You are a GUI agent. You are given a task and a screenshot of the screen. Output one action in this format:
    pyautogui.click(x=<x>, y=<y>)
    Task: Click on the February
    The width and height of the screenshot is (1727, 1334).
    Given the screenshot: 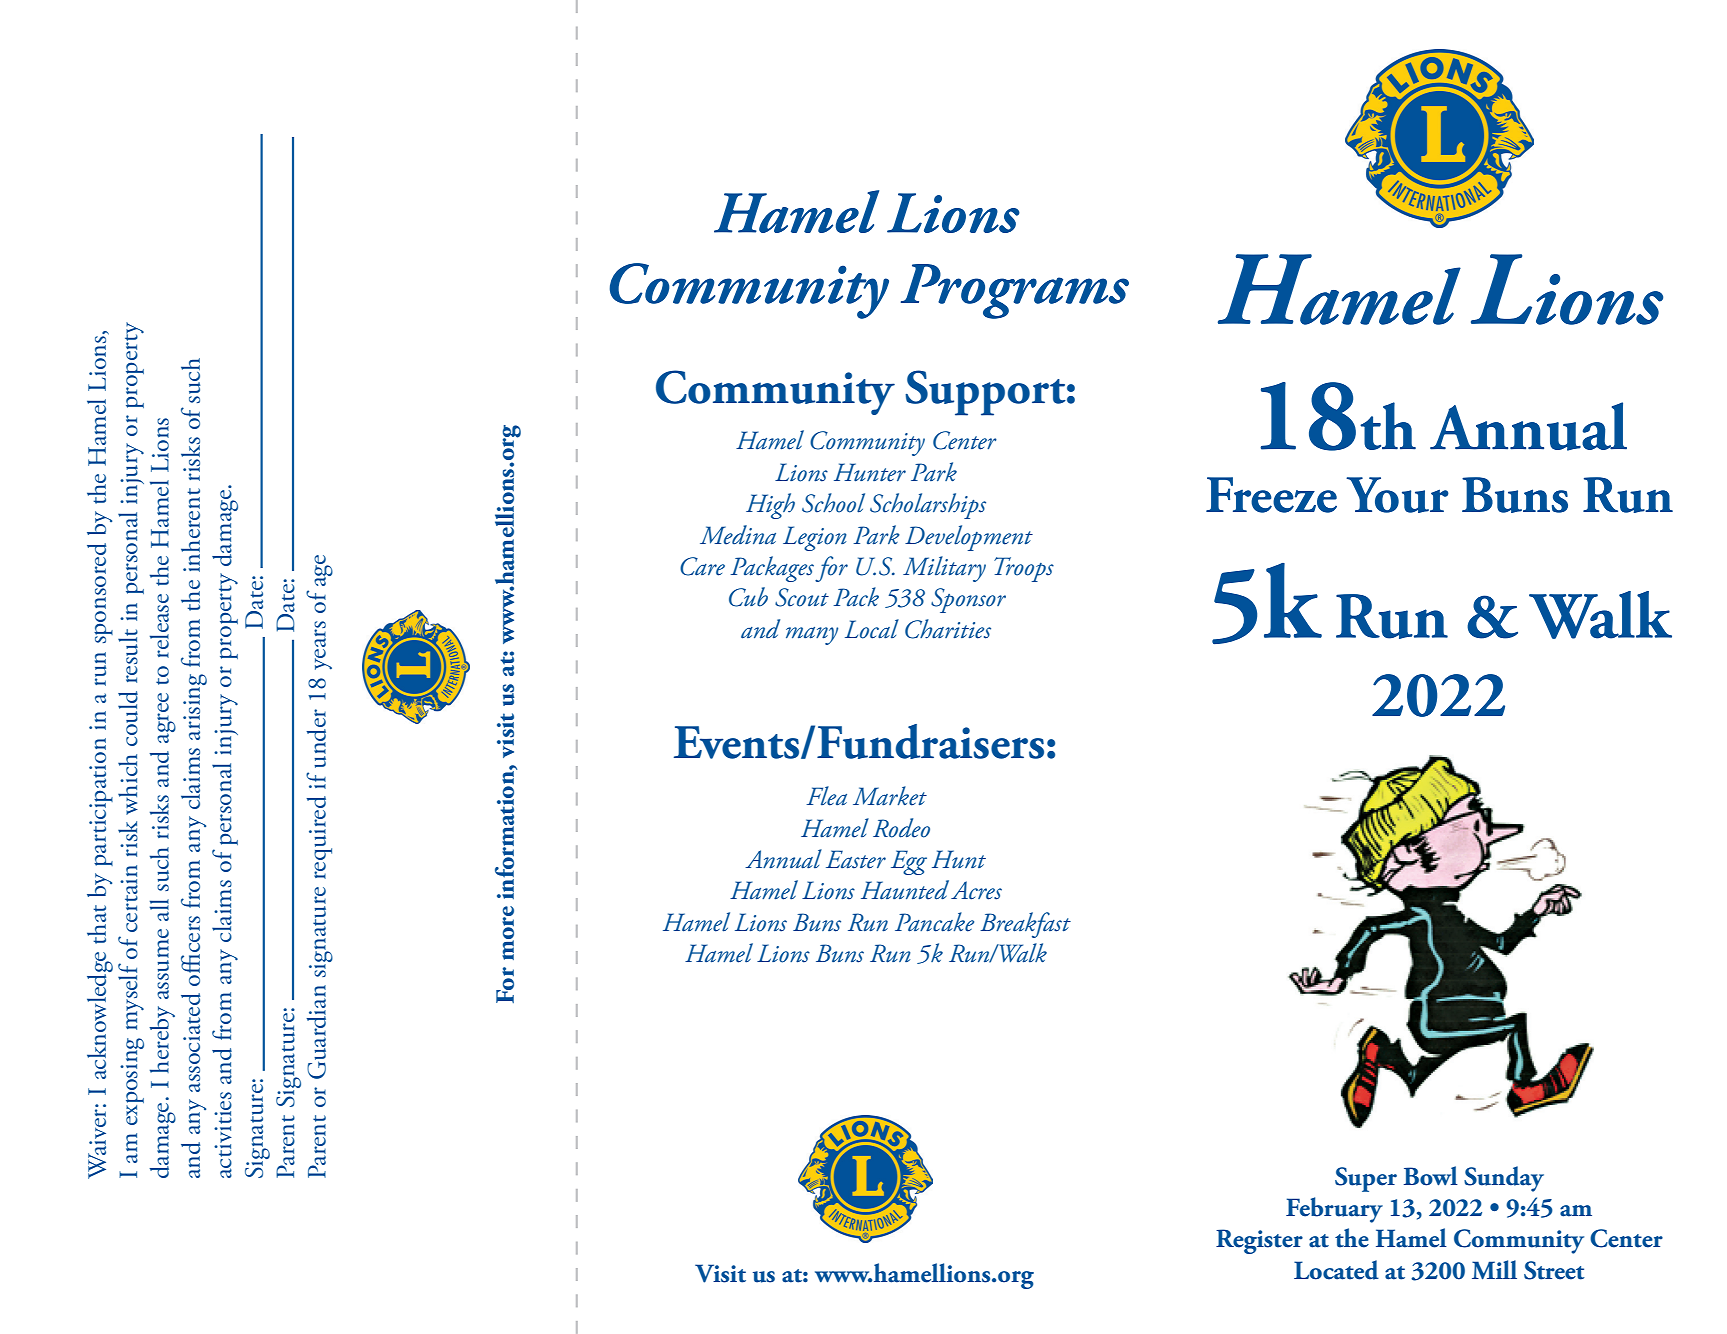 What is the action you would take?
    pyautogui.click(x=1334, y=1210)
